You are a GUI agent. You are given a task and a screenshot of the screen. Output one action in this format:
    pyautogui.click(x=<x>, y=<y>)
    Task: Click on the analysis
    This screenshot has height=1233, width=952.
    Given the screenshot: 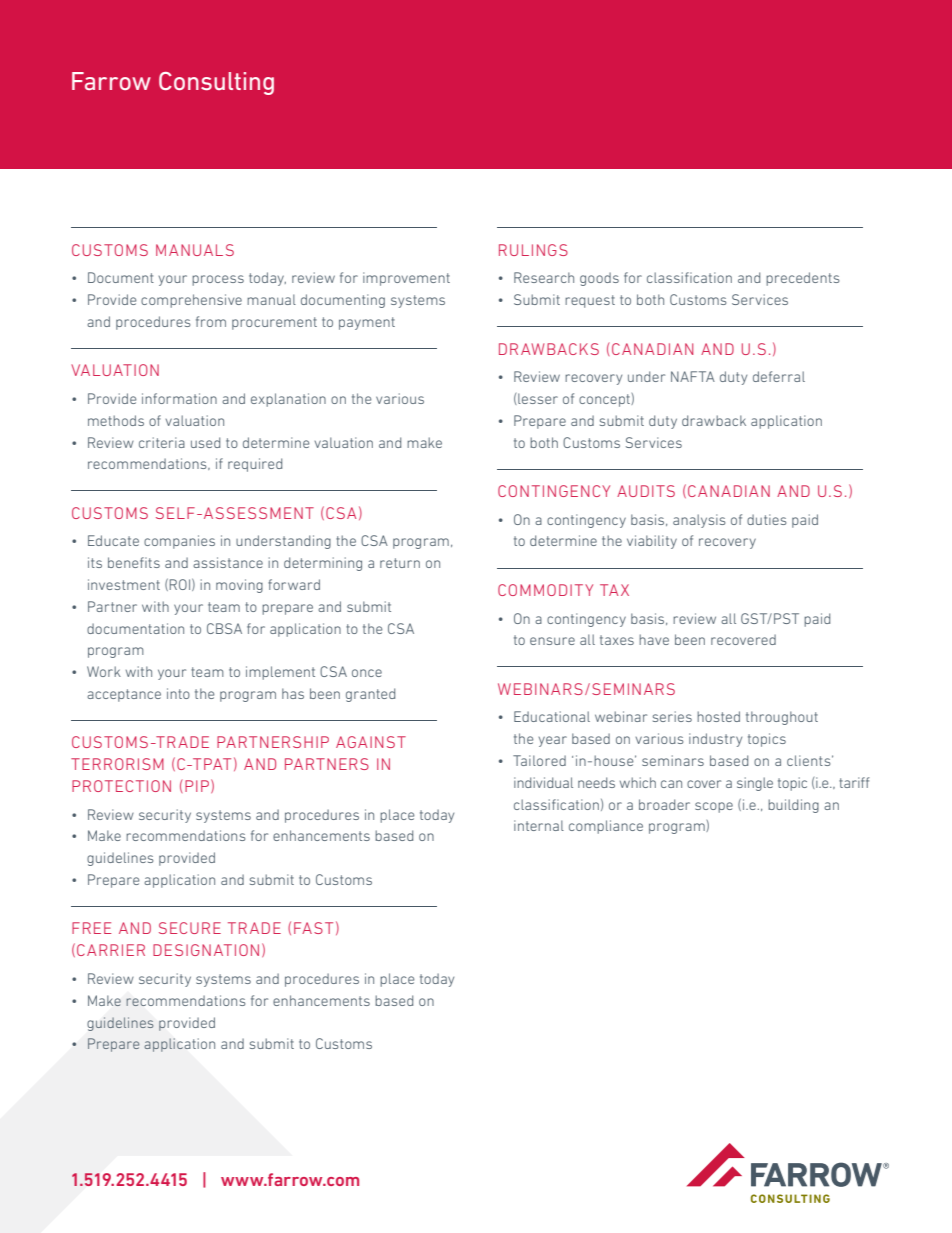 What is the action you would take?
    pyautogui.click(x=699, y=521)
